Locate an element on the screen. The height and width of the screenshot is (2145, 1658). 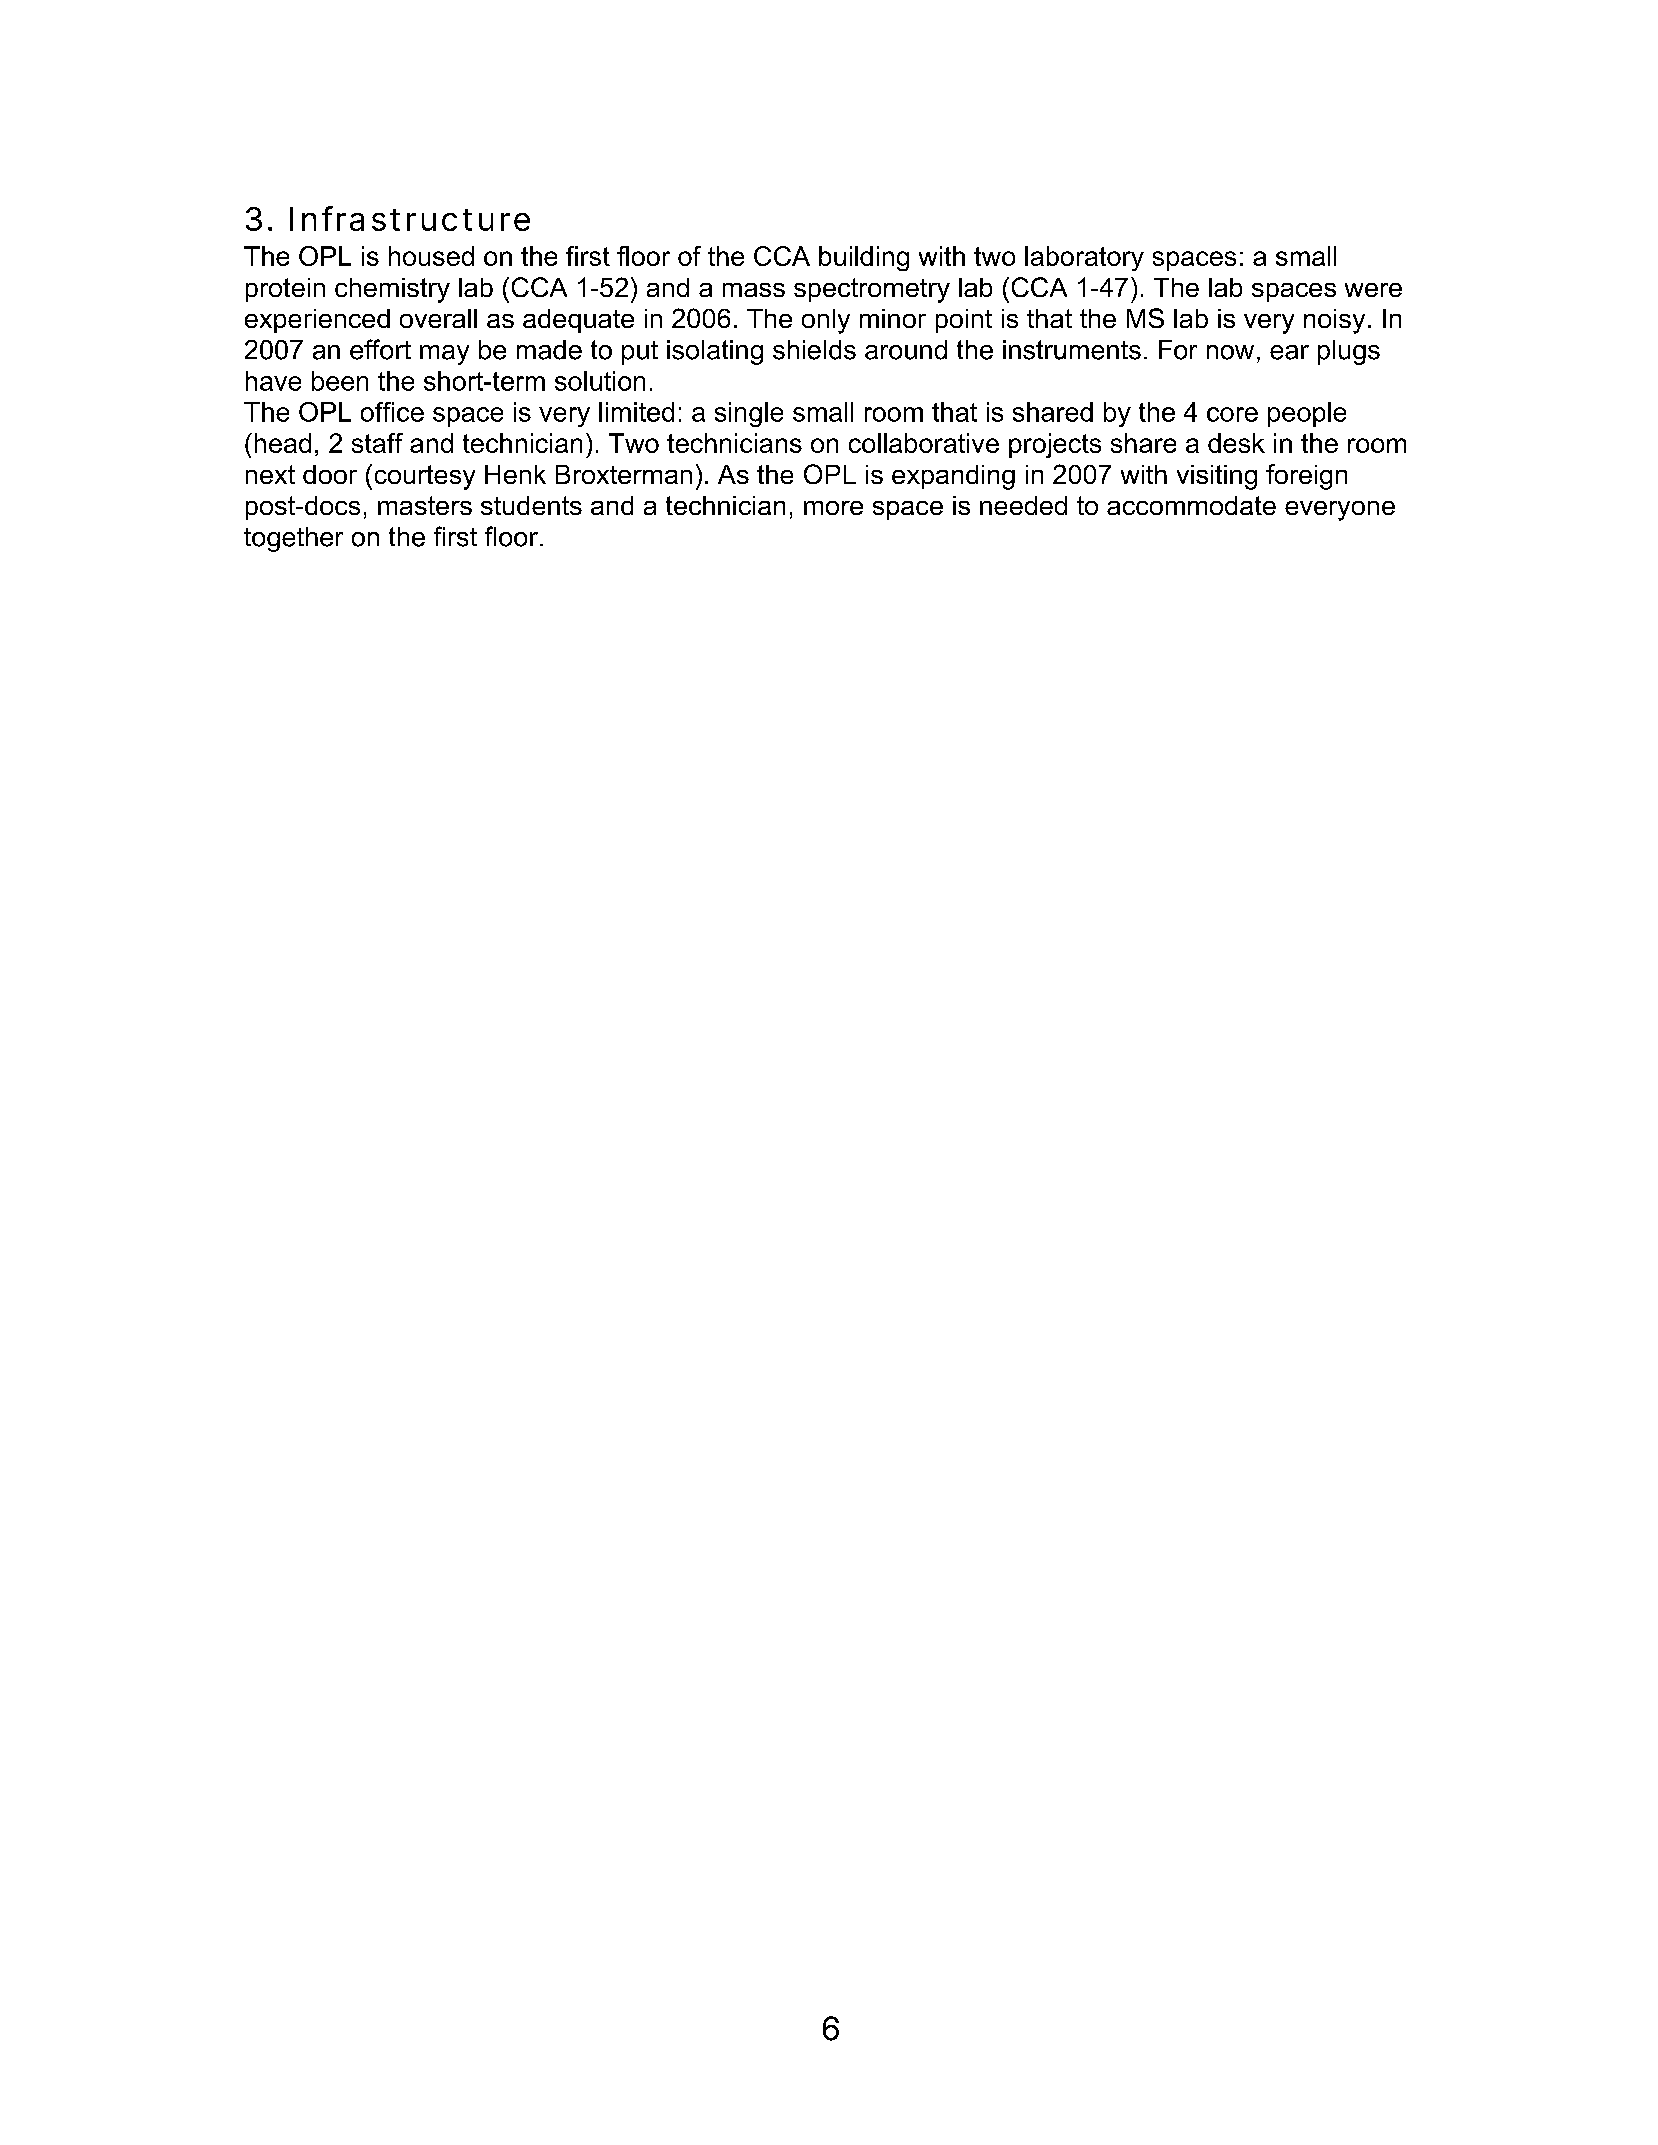
effort is located at coordinates (380, 349).
